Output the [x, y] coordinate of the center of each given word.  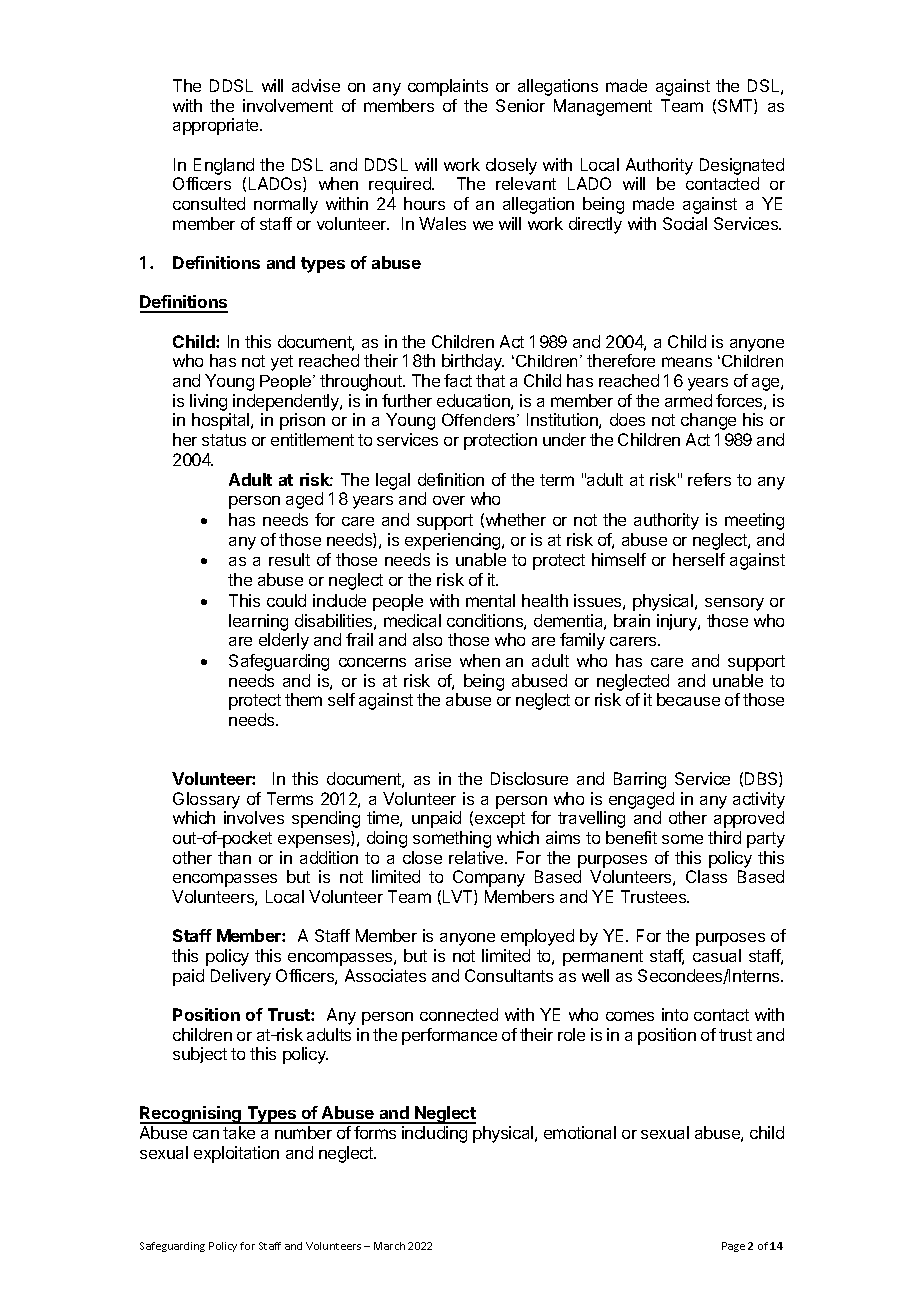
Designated [742, 168]
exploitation [236, 1154]
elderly [284, 641]
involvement [288, 105]
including [434, 1134]
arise [433, 660]
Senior [520, 105]
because [688, 699]
